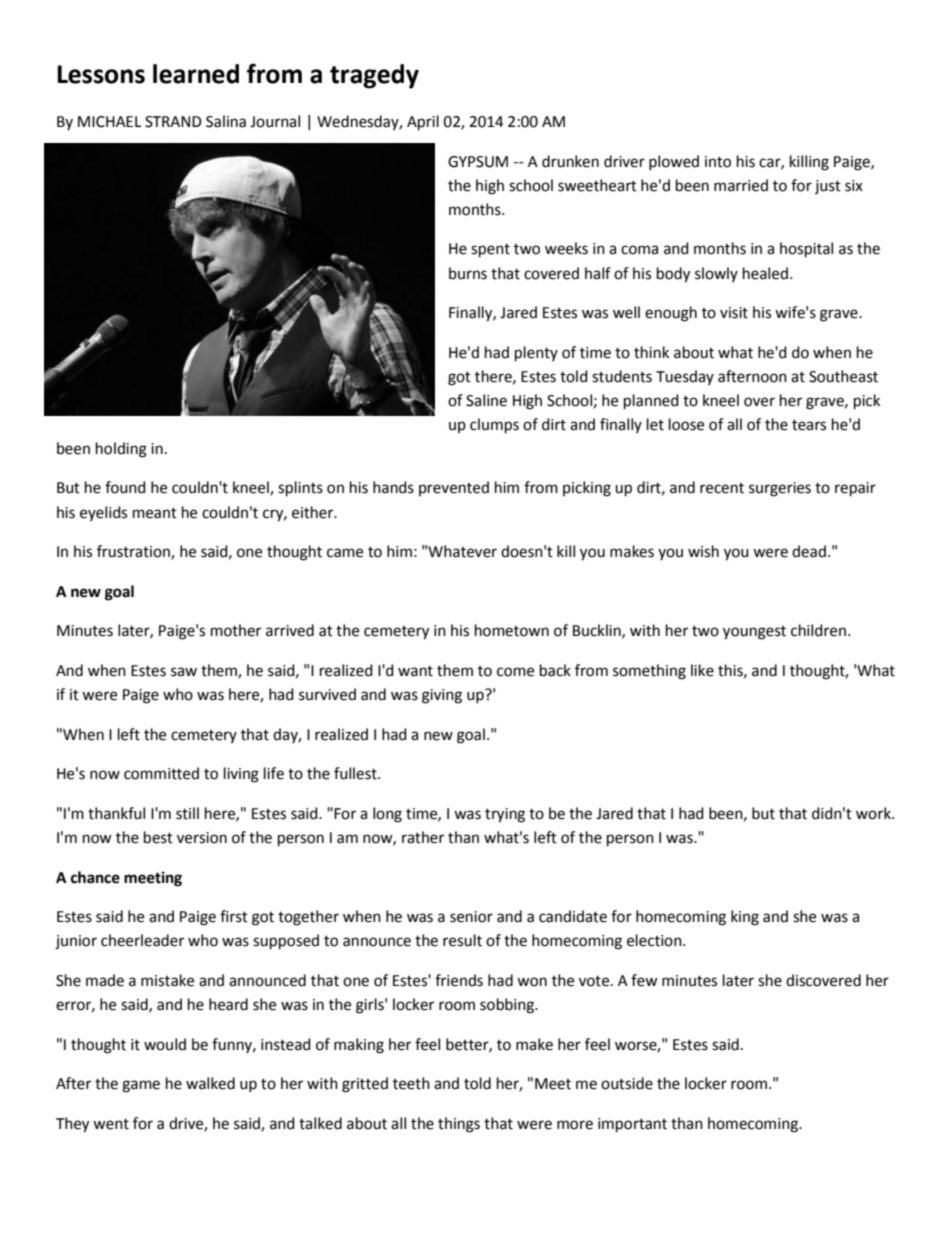  What do you see at coordinates (423, 123) in the document?
I see `April` at bounding box center [423, 123].
